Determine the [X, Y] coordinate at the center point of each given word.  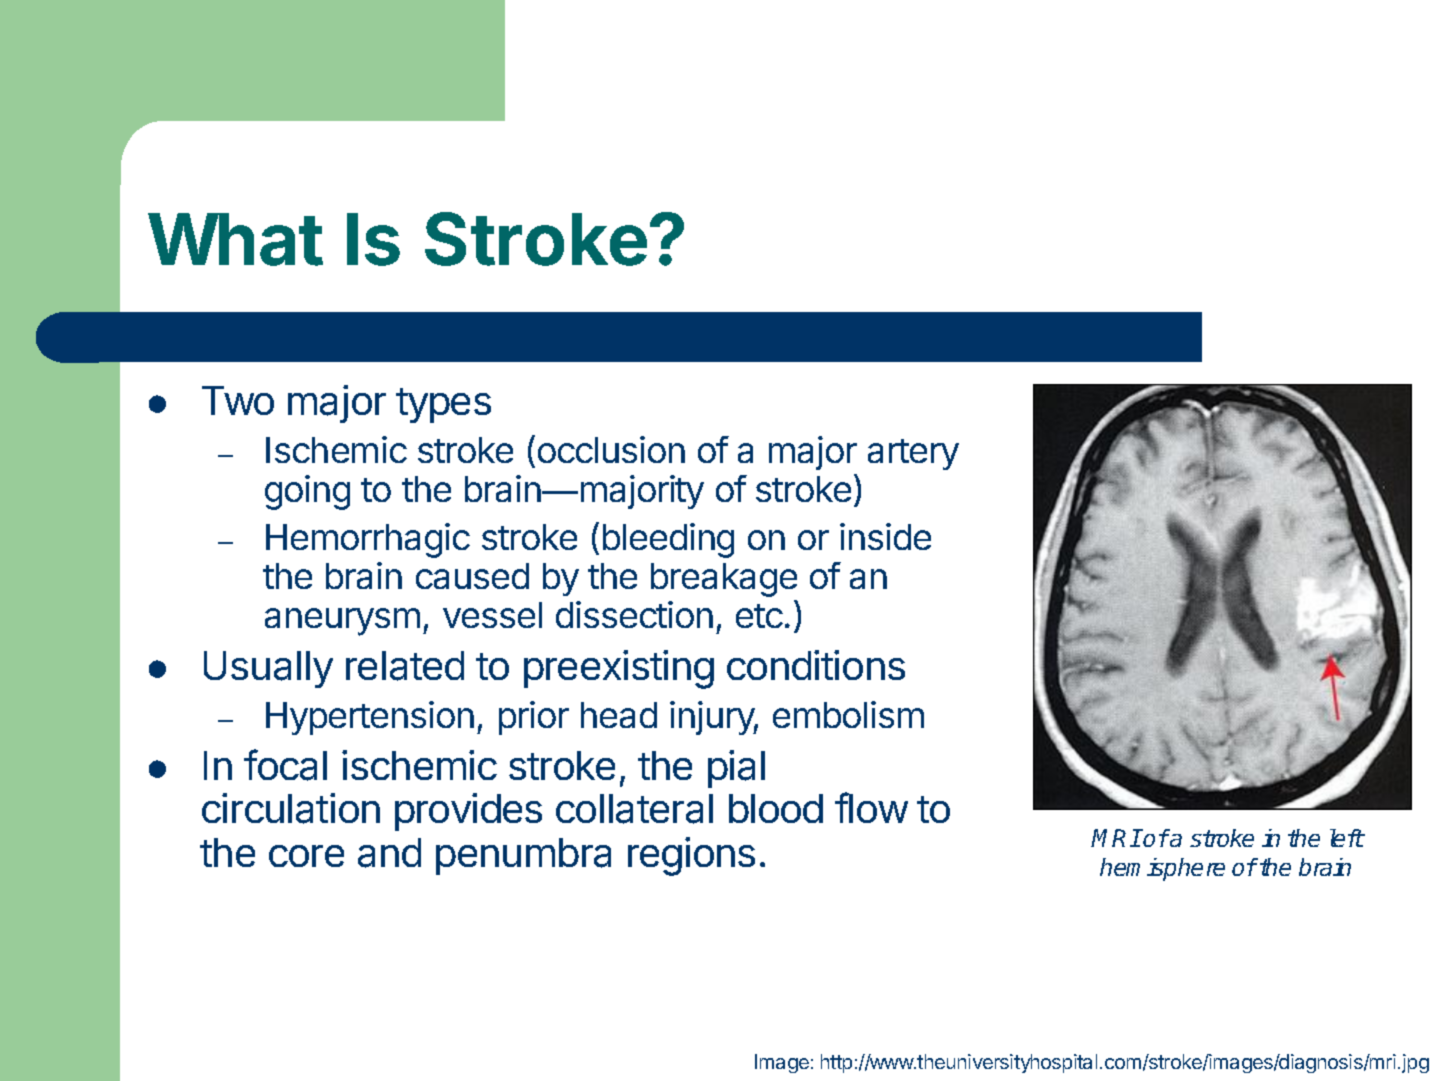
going [307, 492]
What [235, 239]
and [389, 853]
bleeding [668, 540]
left [1347, 838]
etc [759, 616]
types [443, 405]
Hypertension [370, 718]
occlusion [611, 449]
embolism [848, 714]
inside [885, 536]
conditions [816, 665]
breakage [724, 580]
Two [238, 400]
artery [913, 454]
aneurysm [342, 622]
